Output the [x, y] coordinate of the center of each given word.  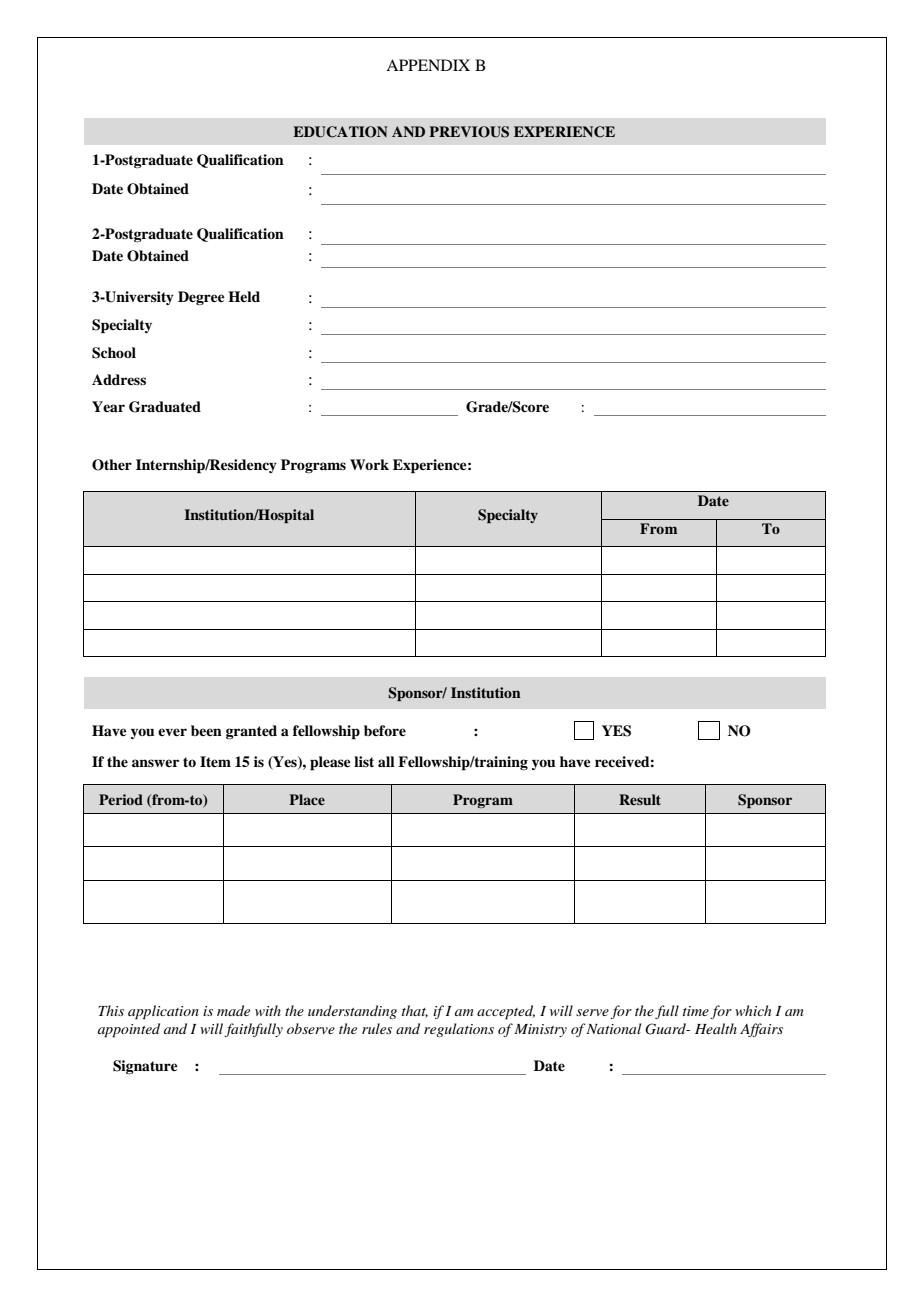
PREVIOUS [469, 132]
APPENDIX [428, 65]
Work [369, 464]
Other [112, 465]
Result [640, 799]
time [696, 1011]
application [163, 1012]
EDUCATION [340, 132]
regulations [459, 1030]
